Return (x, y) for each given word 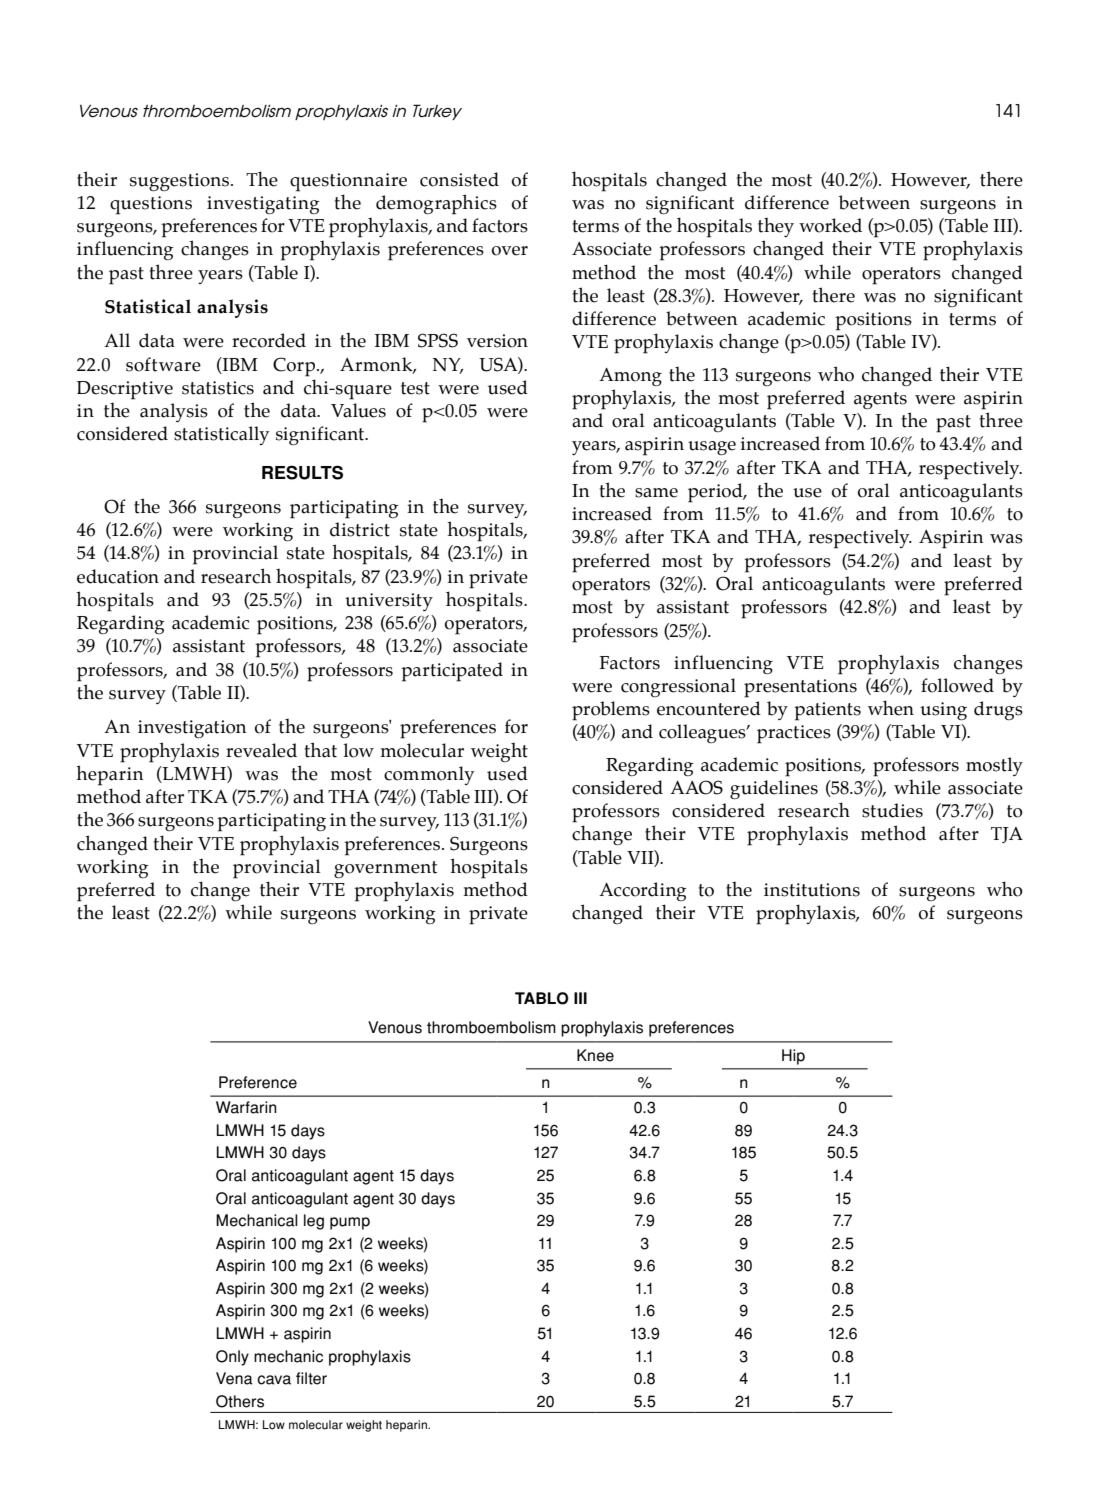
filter (311, 1378)
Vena (234, 1378)
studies (892, 810)
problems (611, 711)
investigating (263, 205)
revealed (261, 750)
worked (830, 225)
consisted (459, 179)
